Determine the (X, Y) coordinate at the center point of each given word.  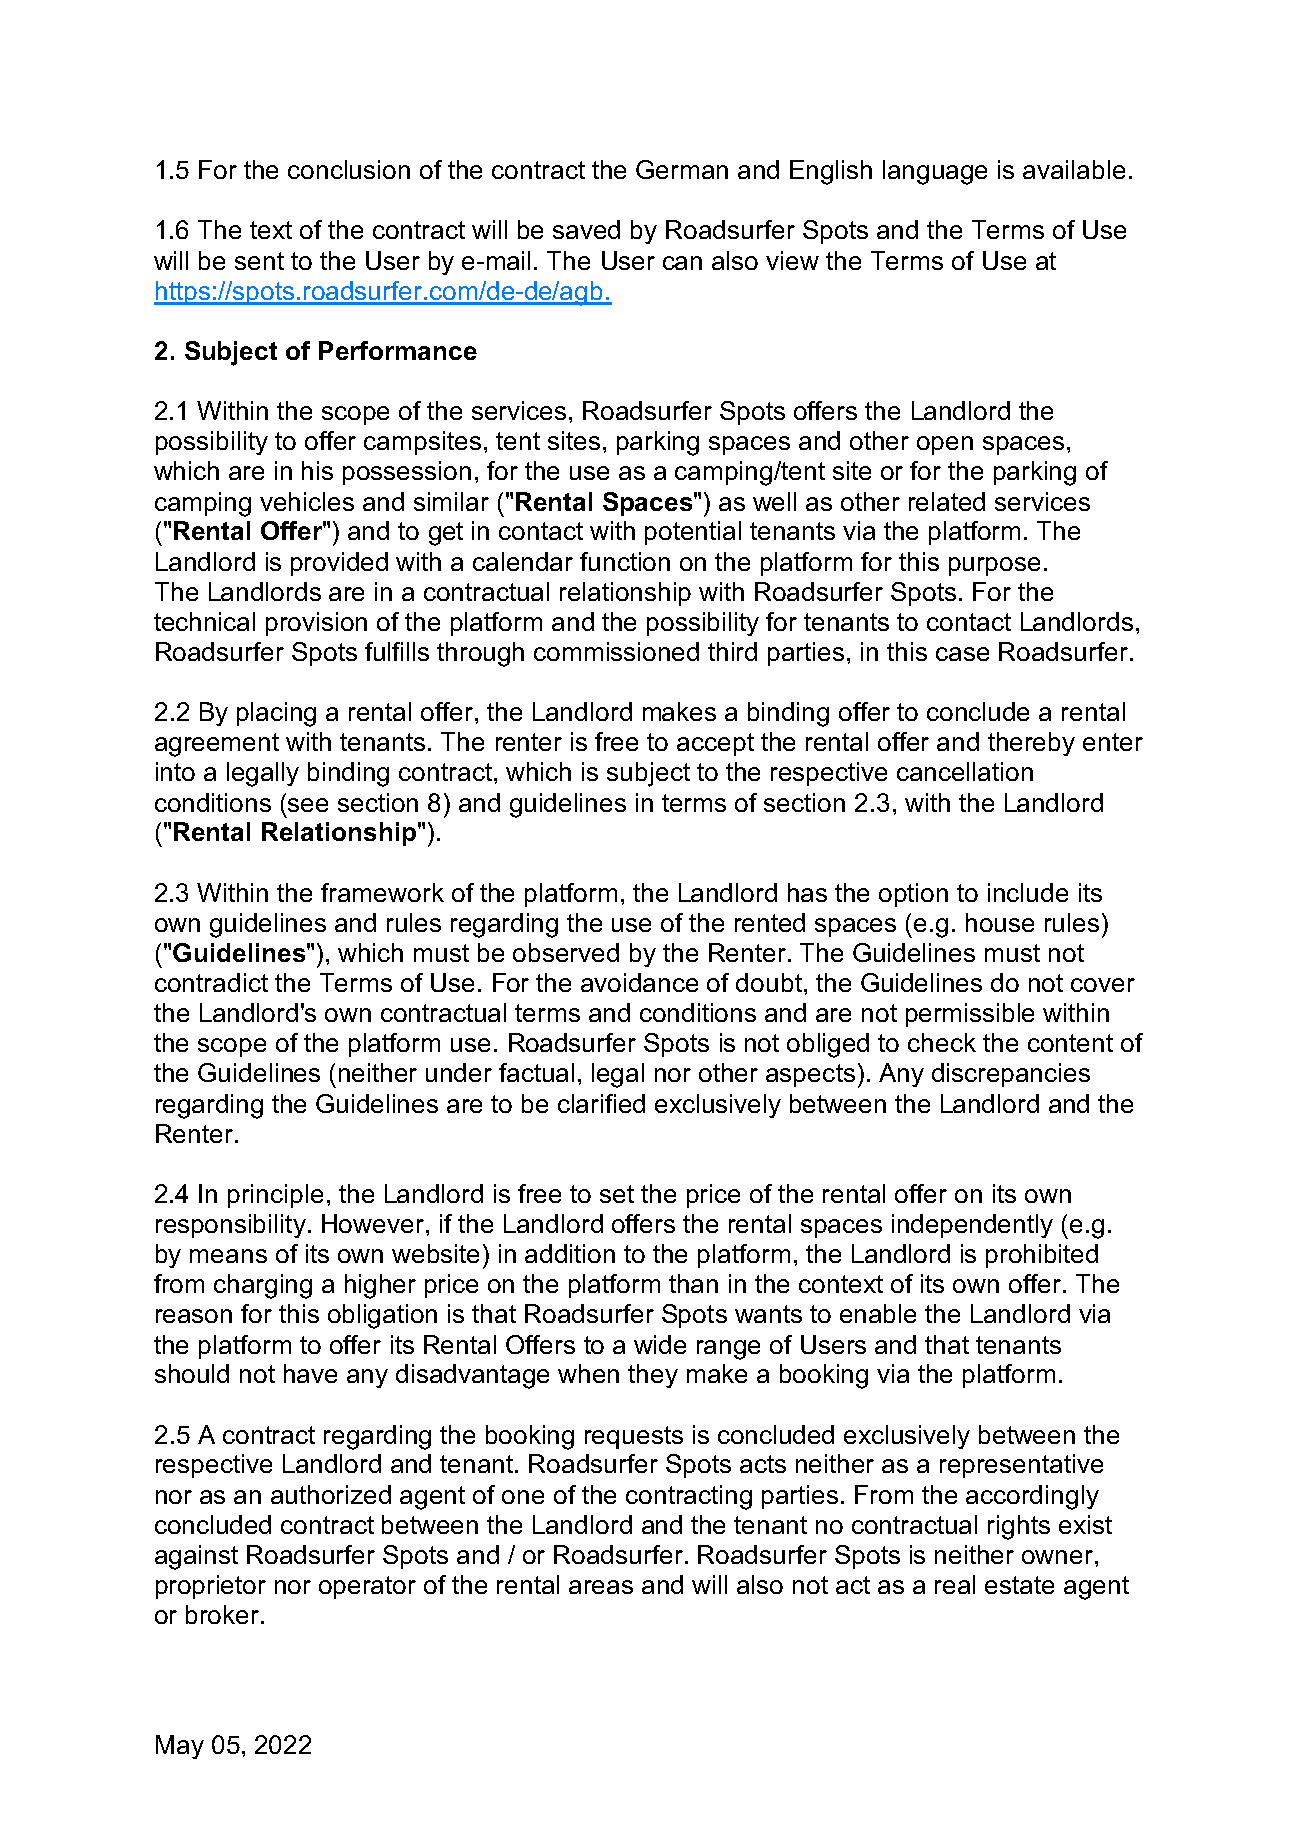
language (935, 172)
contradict (211, 982)
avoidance (639, 982)
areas (601, 1587)
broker (224, 1614)
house (1000, 922)
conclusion (349, 169)
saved (586, 229)
